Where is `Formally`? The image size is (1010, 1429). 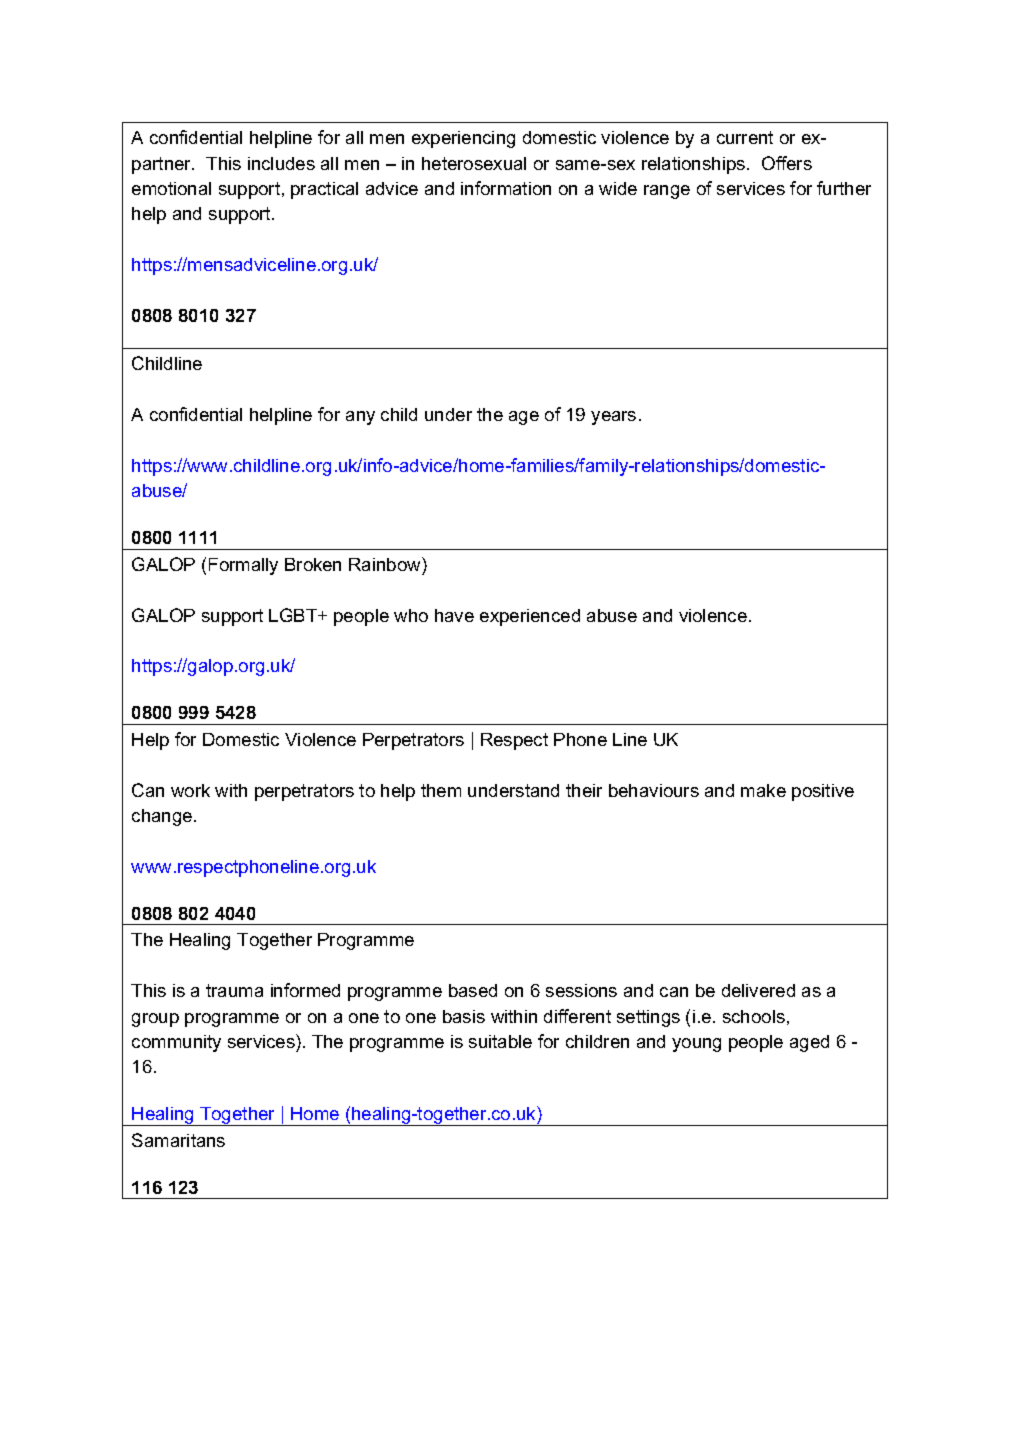
Formally is located at coordinates (243, 566).
